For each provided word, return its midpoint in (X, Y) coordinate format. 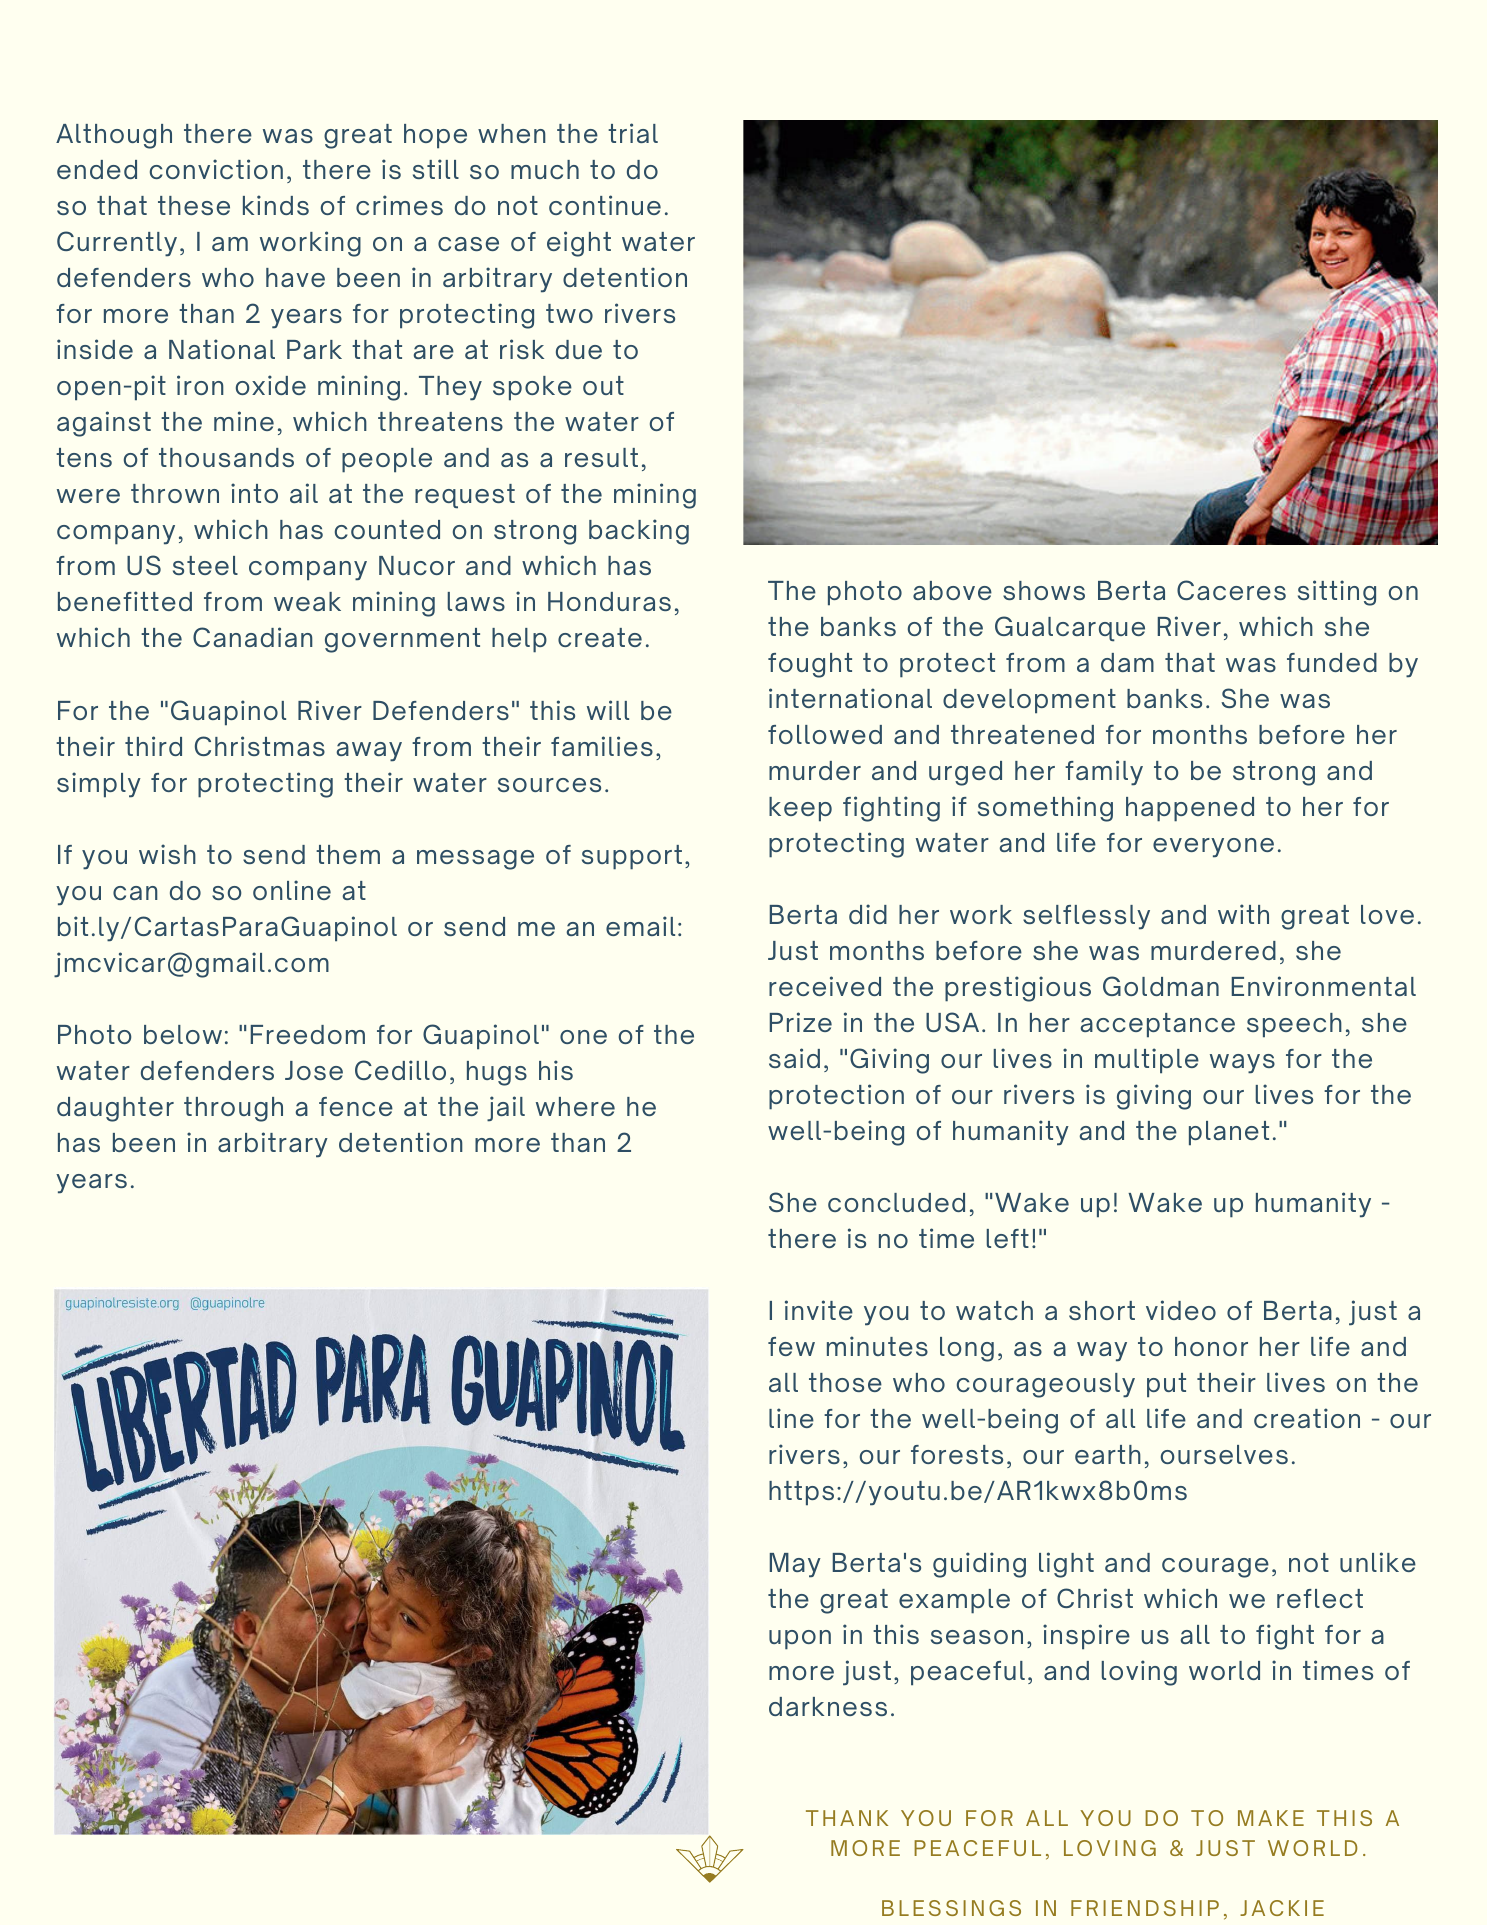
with (1243, 914)
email (640, 926)
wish (167, 854)
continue (605, 205)
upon (800, 1640)
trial (633, 133)
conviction (216, 169)
